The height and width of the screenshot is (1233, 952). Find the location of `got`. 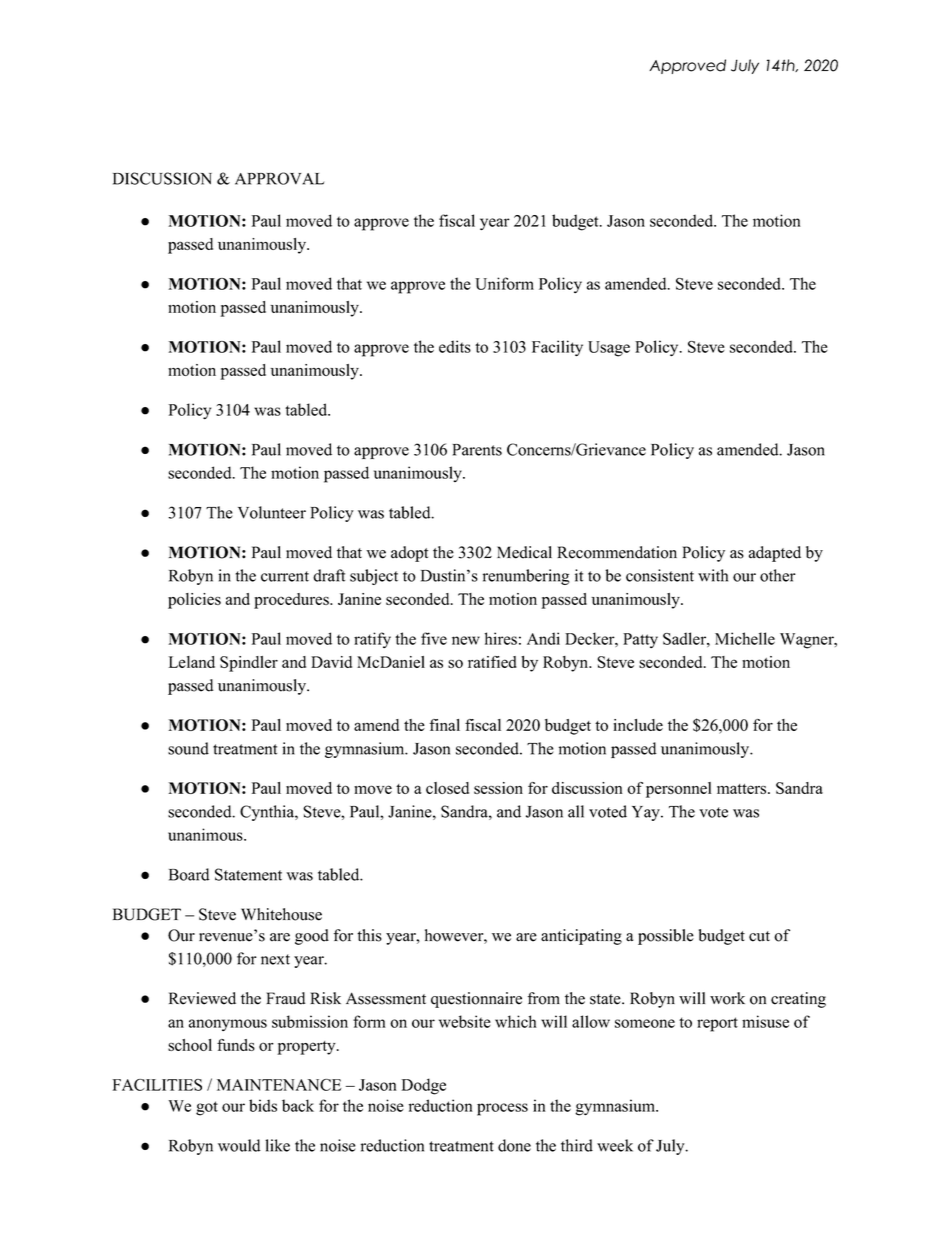

got is located at coordinates (207, 1108).
